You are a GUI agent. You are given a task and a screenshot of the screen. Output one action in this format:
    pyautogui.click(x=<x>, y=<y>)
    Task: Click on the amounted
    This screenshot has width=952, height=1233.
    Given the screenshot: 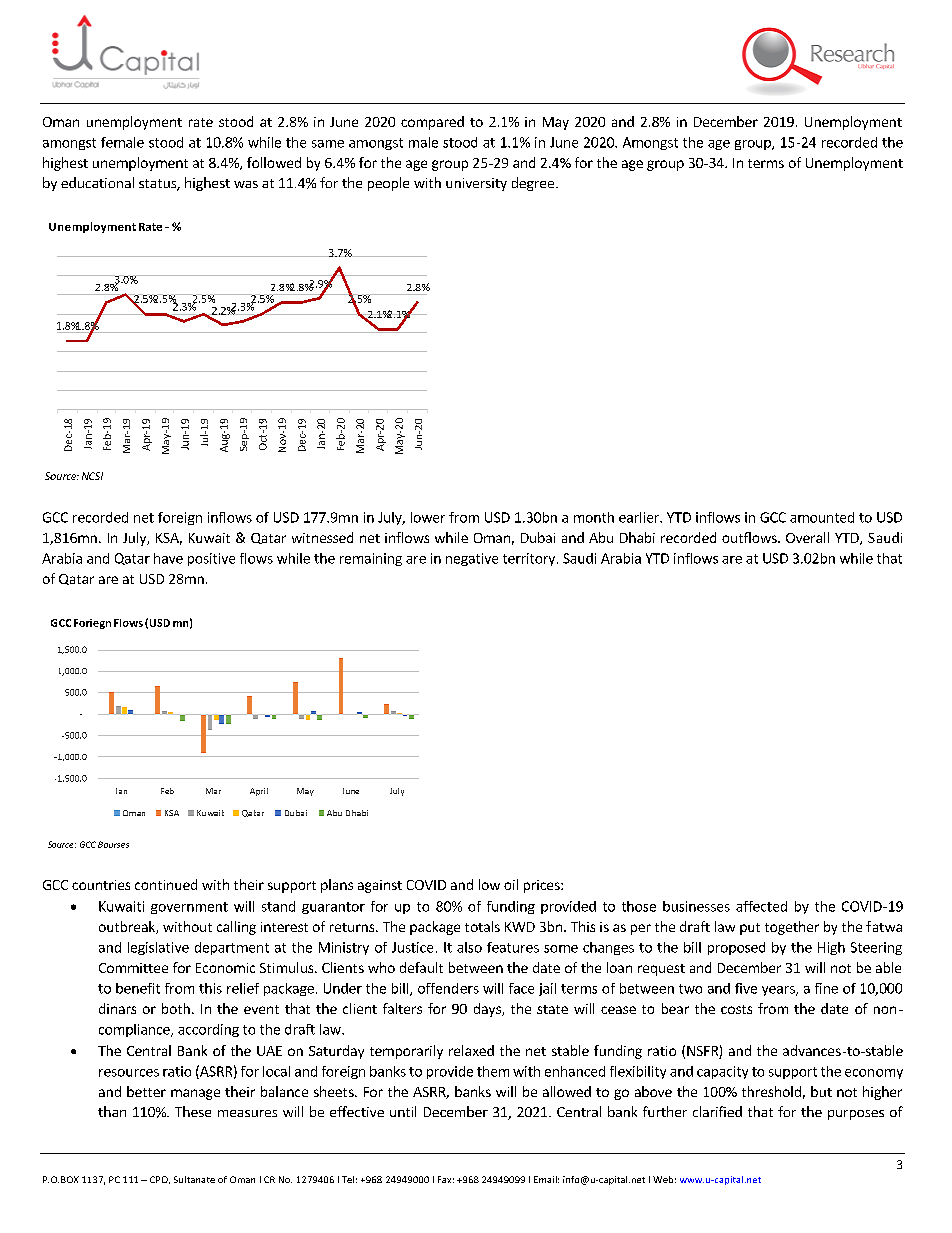 What is the action you would take?
    pyautogui.click(x=822, y=517)
